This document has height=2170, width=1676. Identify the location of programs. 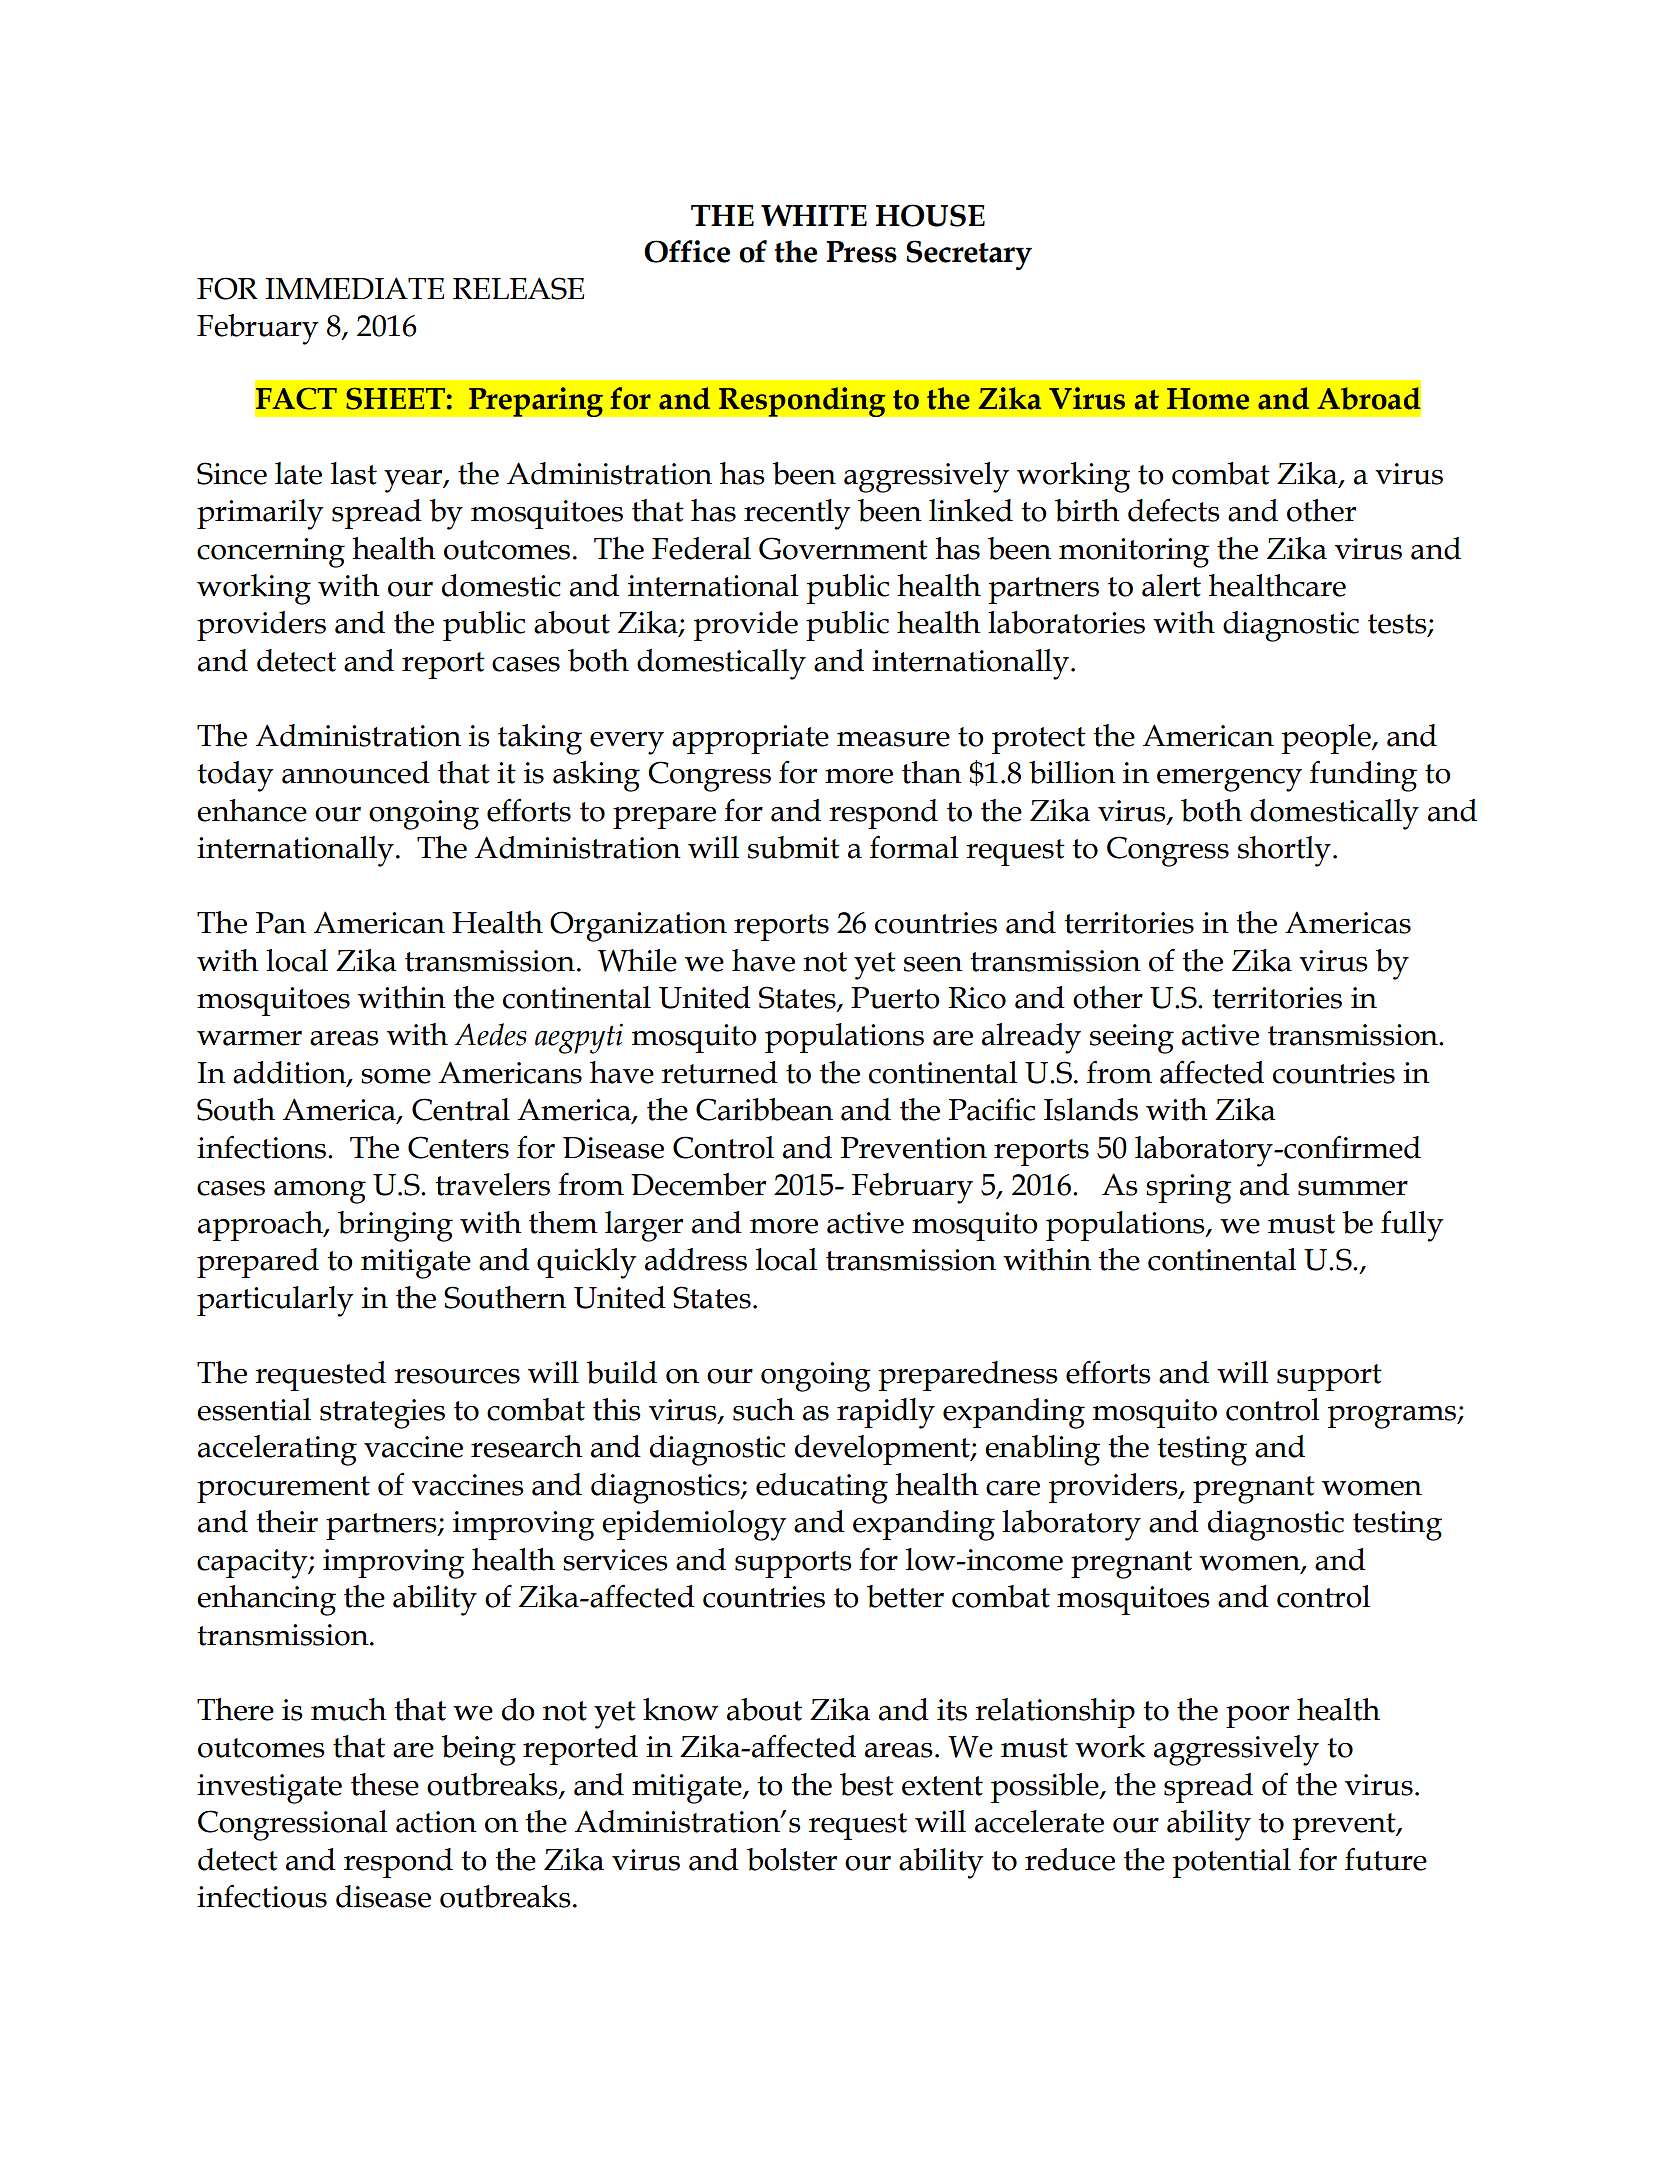
(1393, 1417).
